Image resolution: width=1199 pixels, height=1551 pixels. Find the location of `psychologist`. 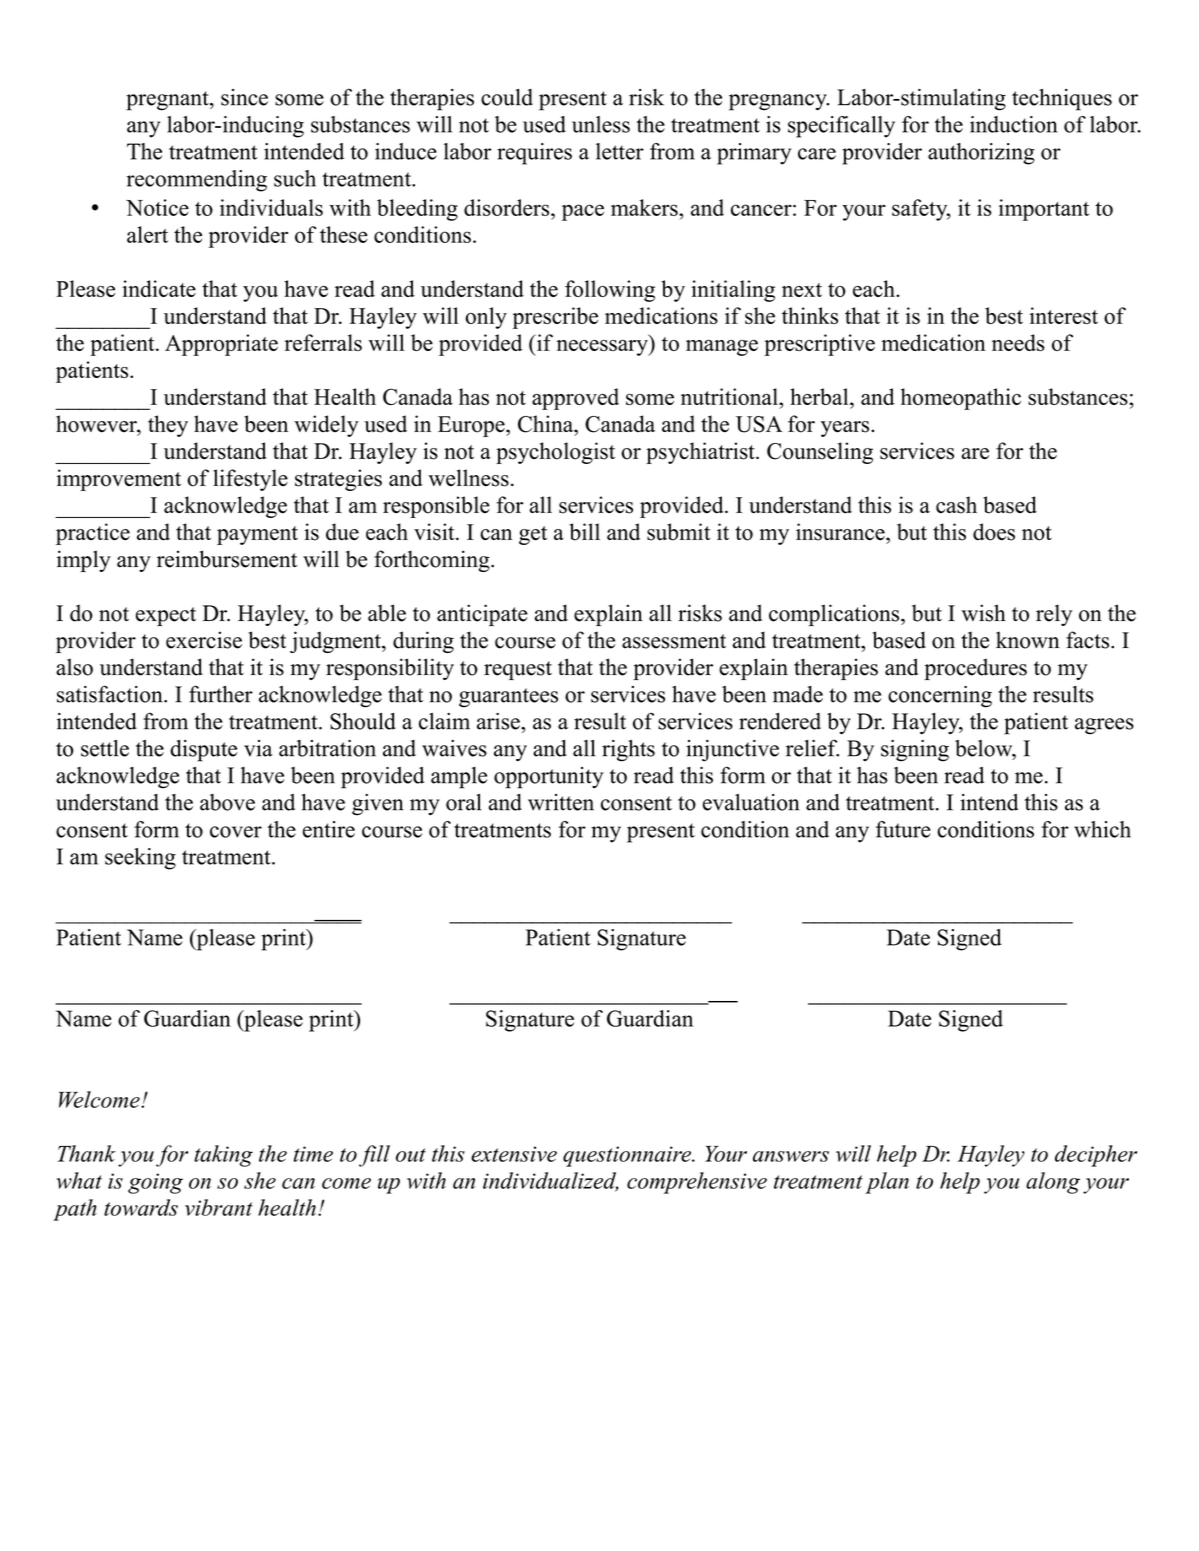

psychologist is located at coordinates (555, 453).
